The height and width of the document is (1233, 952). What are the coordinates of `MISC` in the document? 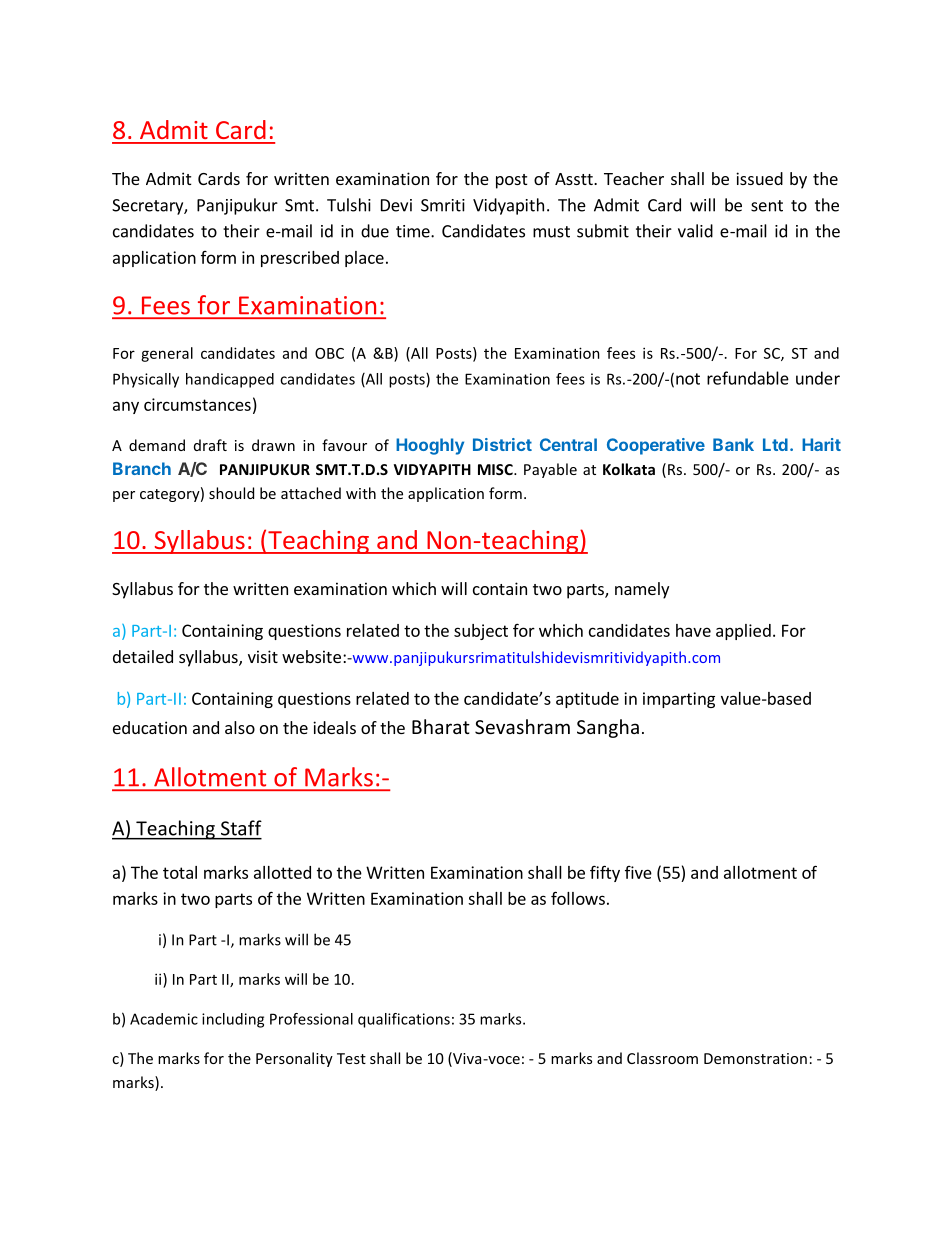 It's located at (496, 469).
